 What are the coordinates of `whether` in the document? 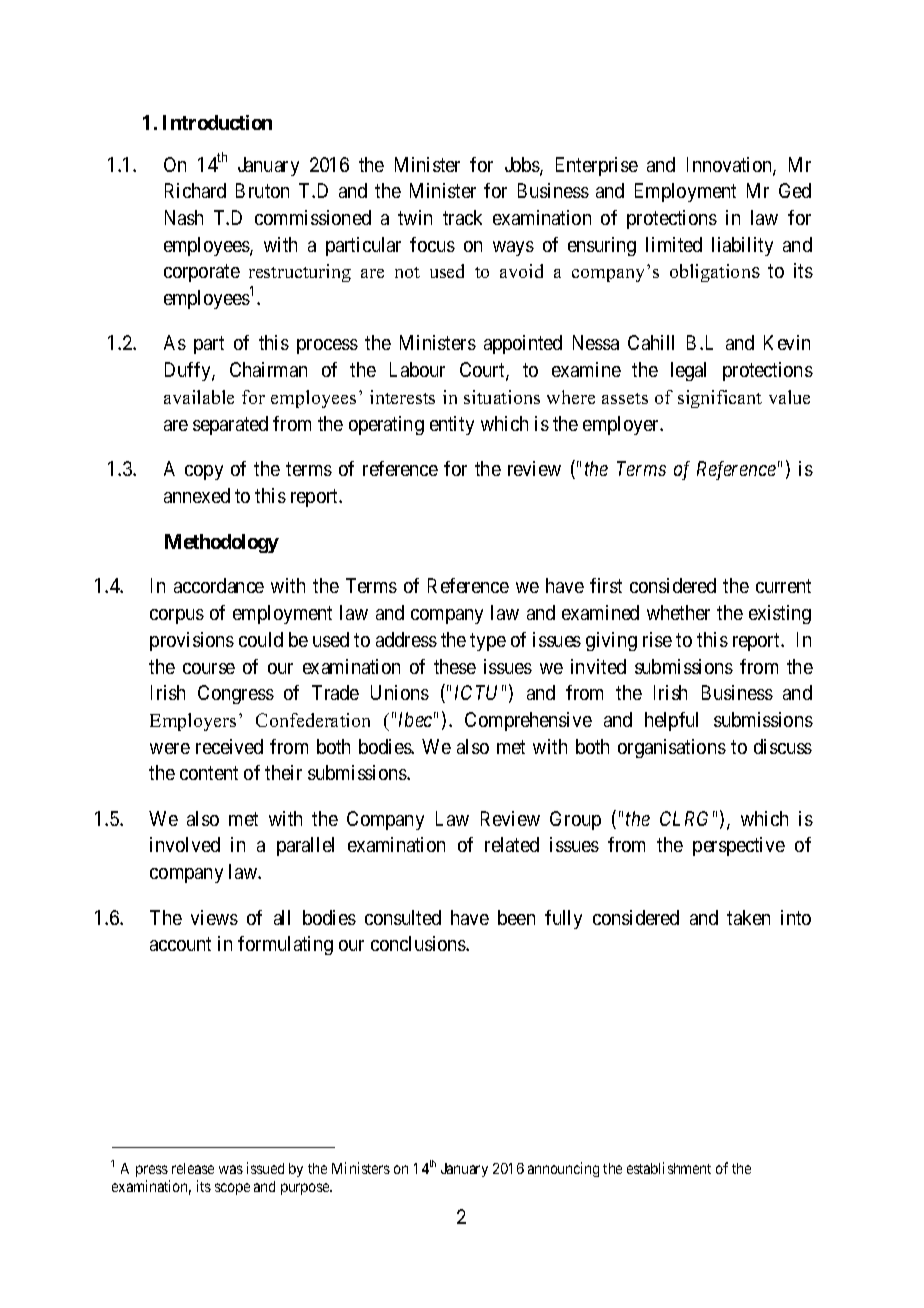 It's located at (678, 612).
